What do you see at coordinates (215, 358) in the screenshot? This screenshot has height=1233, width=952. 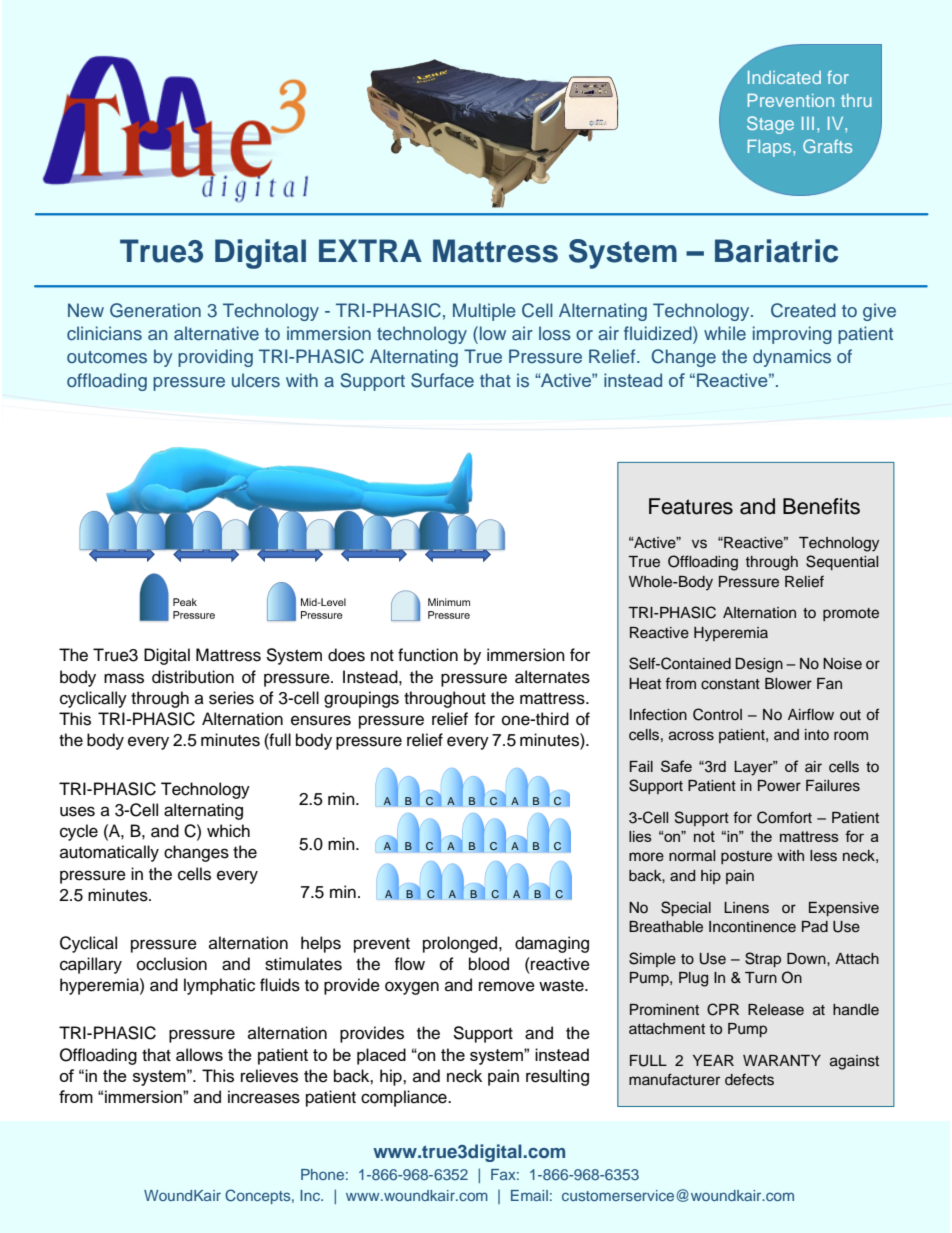 I see `providing` at bounding box center [215, 358].
